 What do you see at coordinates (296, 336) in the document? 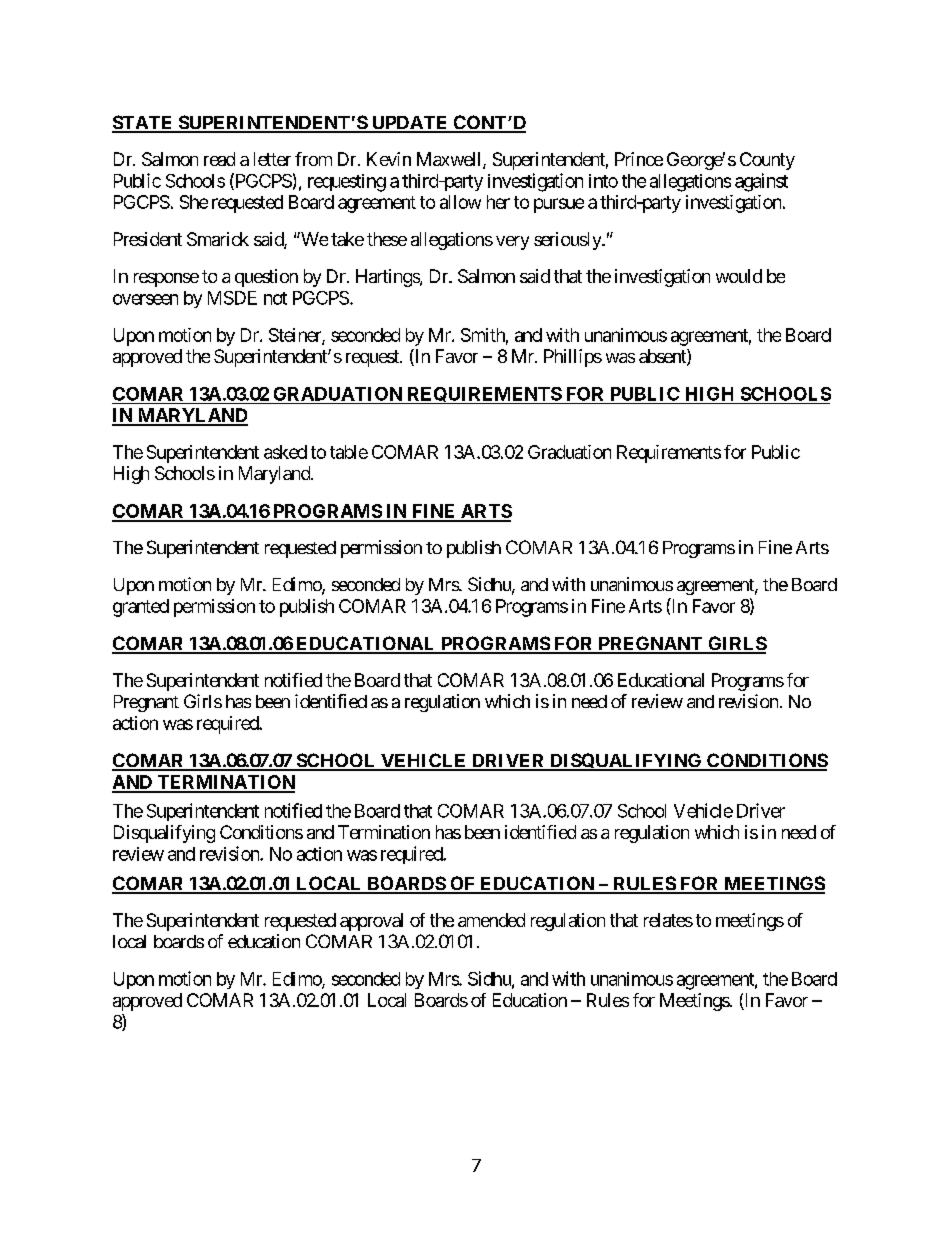
I see `Steiner` at bounding box center [296, 336].
